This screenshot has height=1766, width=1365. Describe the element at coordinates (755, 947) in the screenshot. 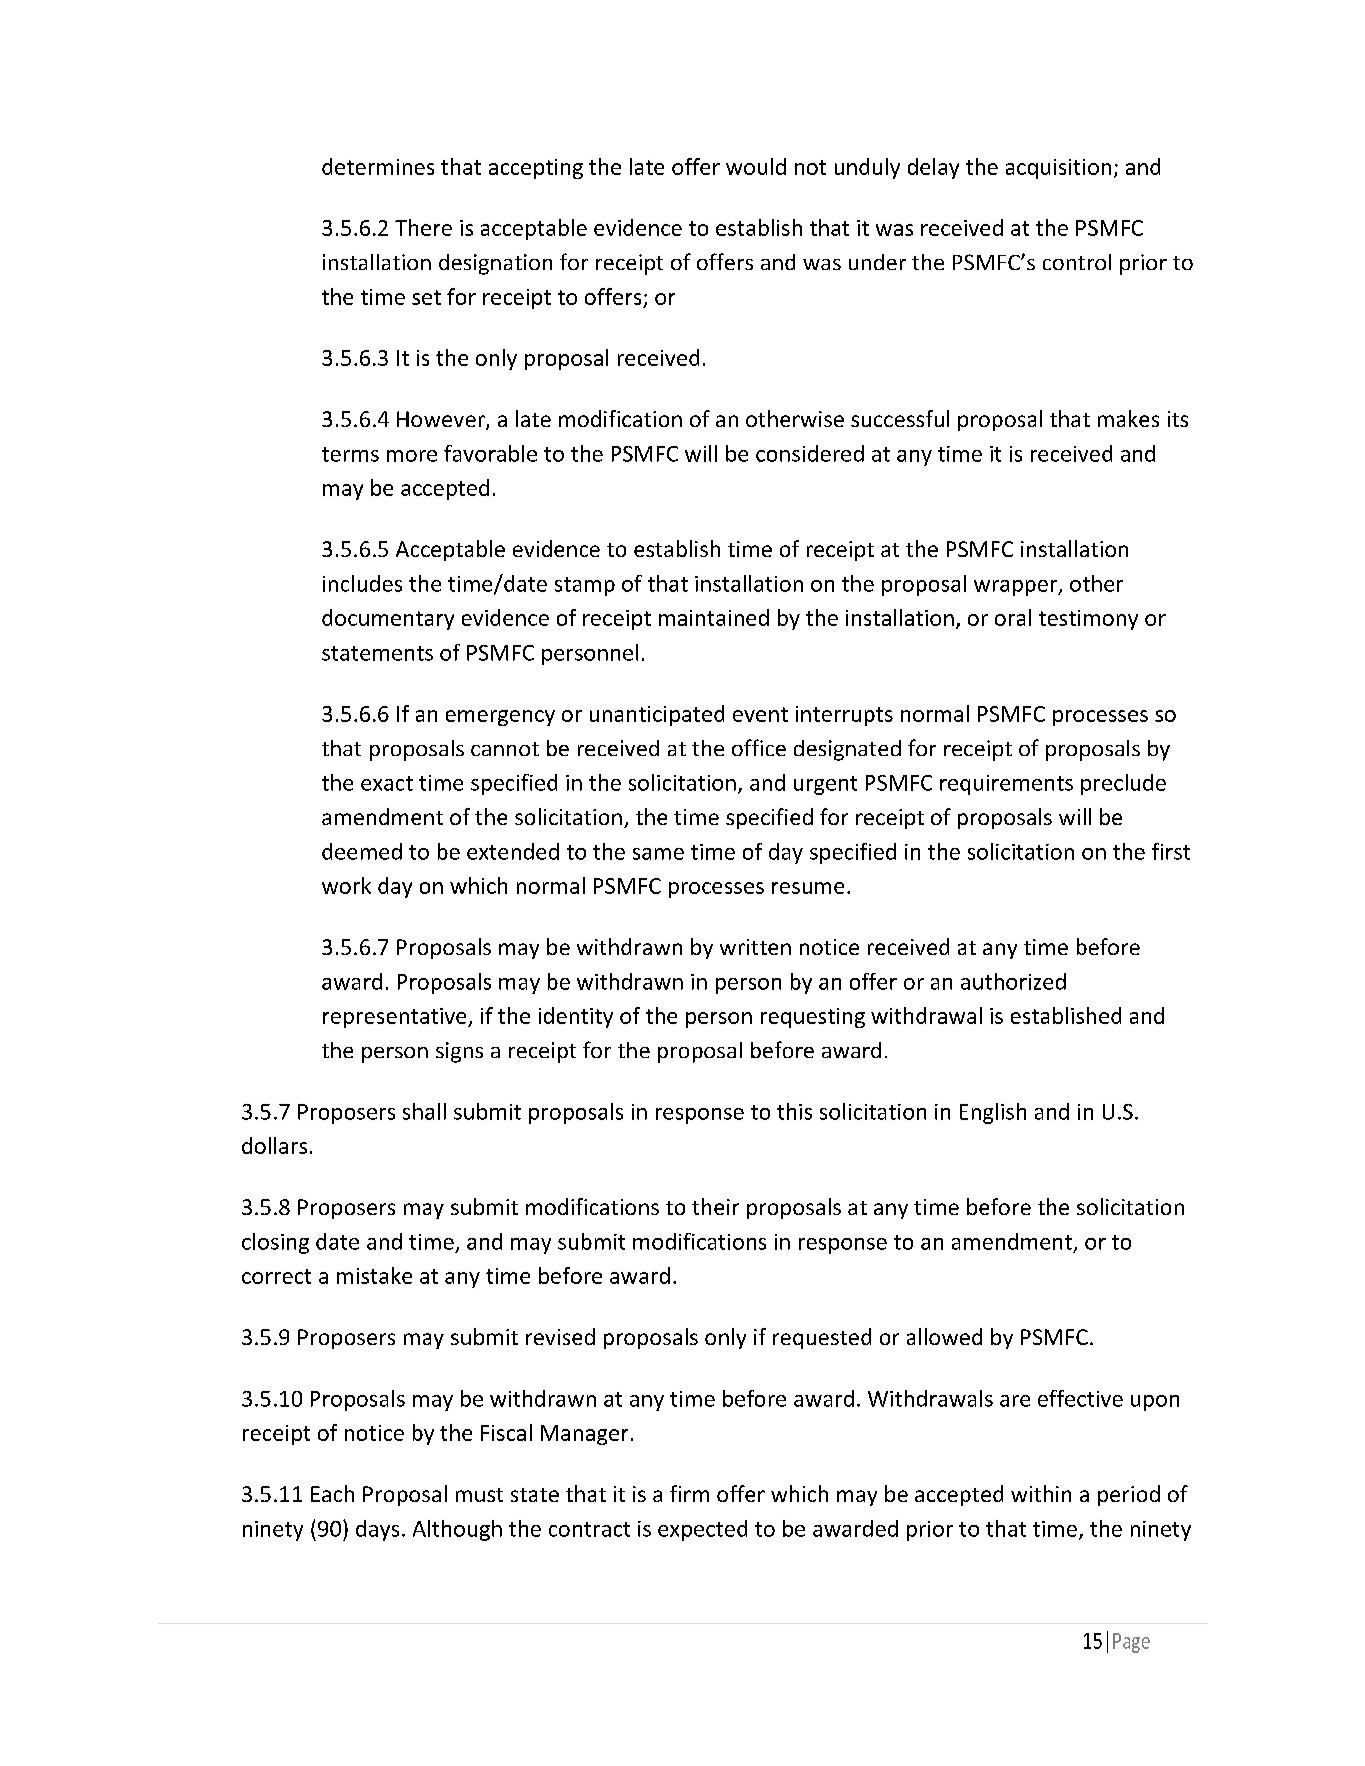

I see `written` at that location.
